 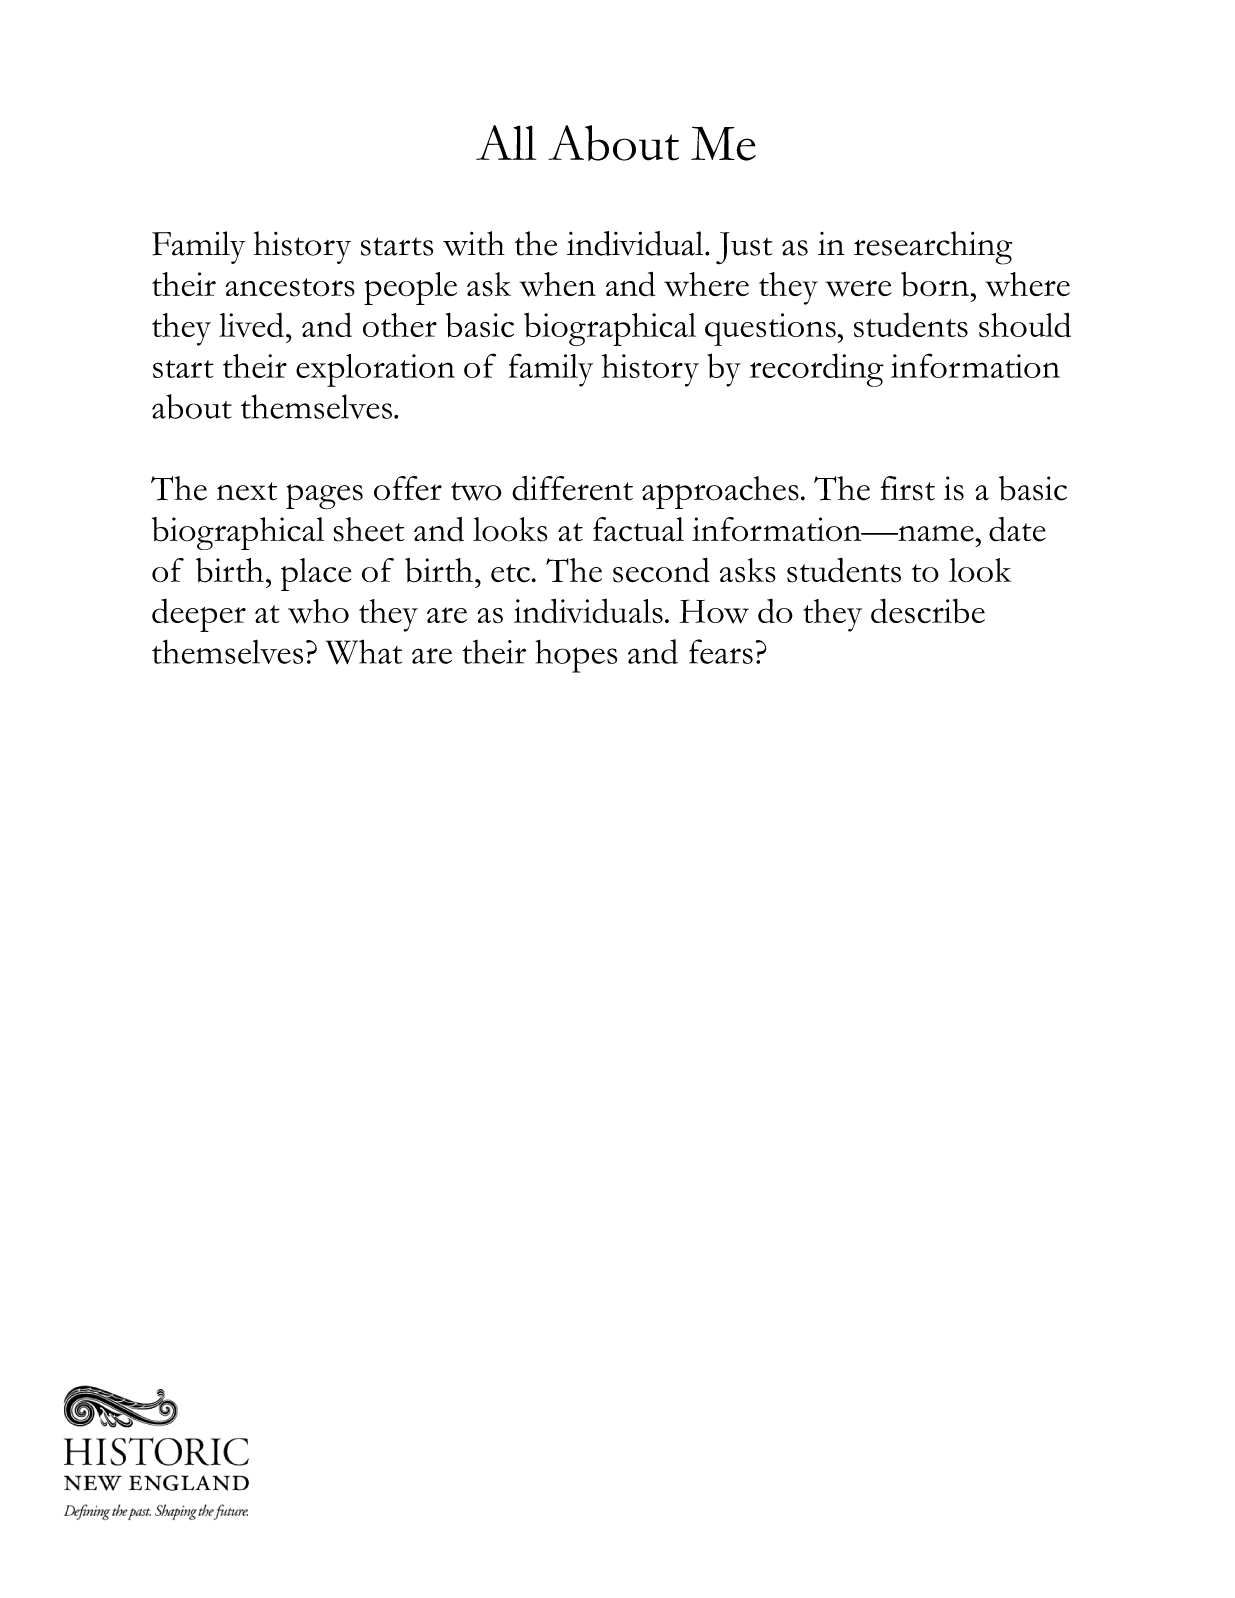 I want to click on should, so click(x=1025, y=325).
